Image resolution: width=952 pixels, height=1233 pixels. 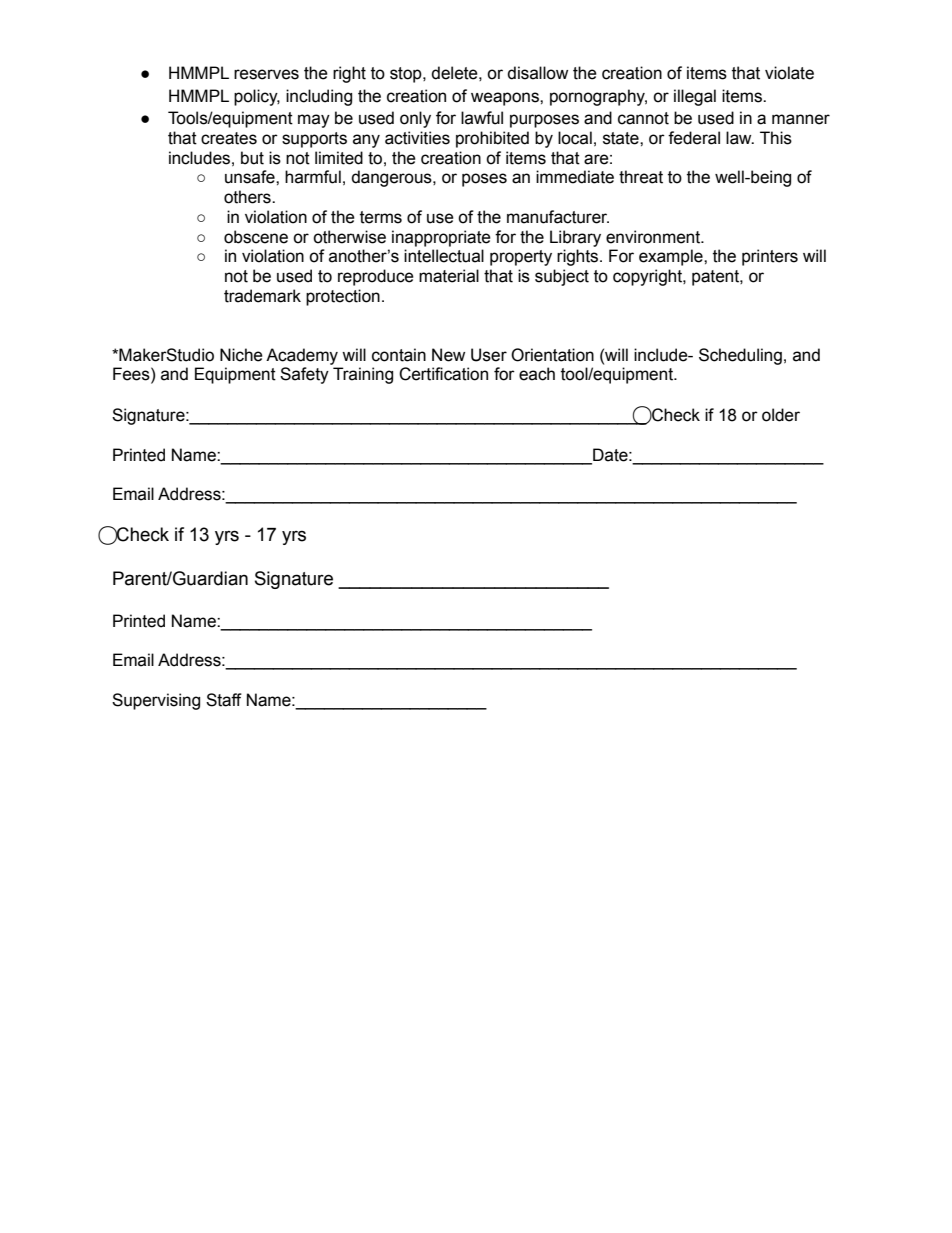 What do you see at coordinates (224, 700) in the screenshot?
I see `Staff` at bounding box center [224, 700].
